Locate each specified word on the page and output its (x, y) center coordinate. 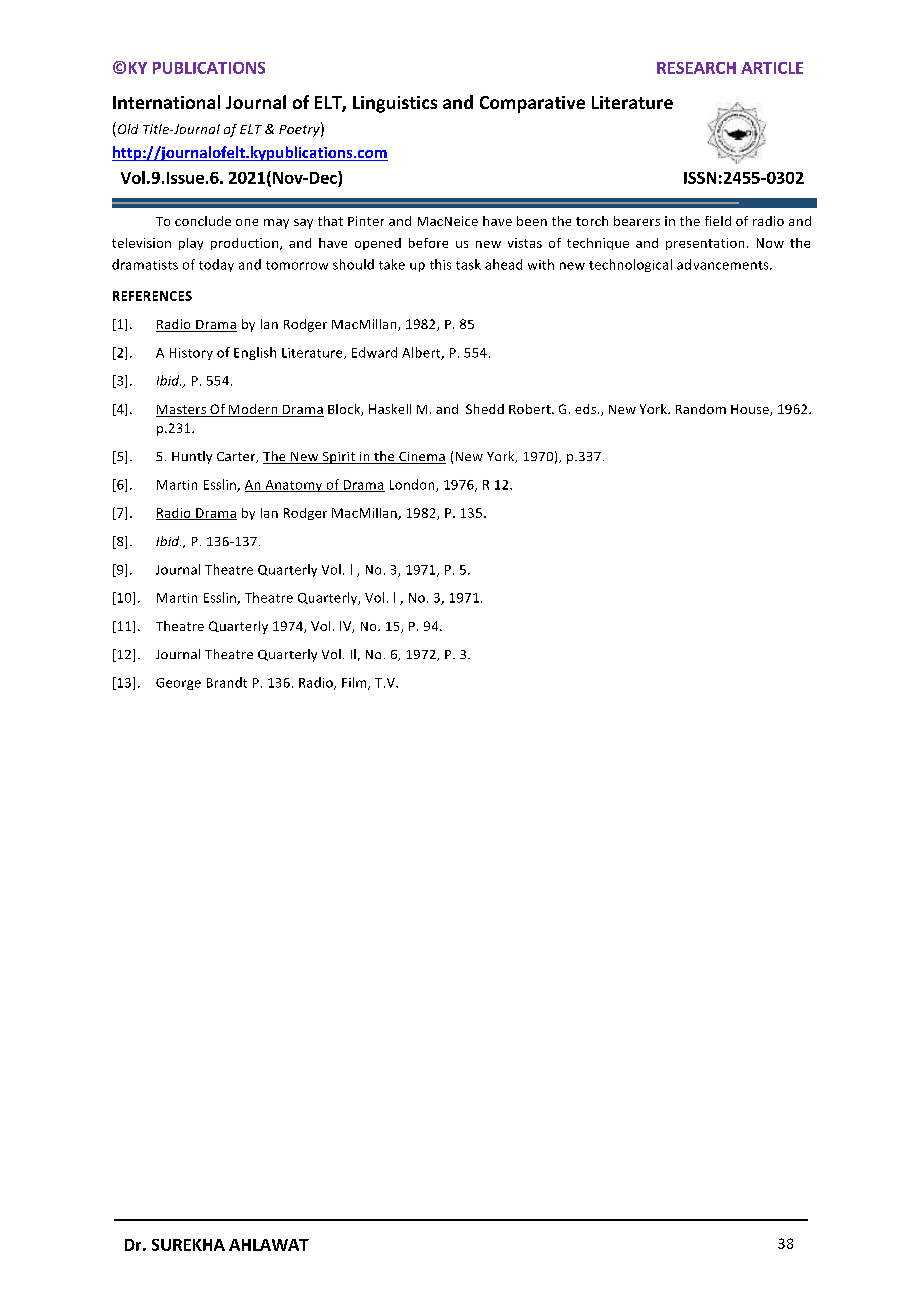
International (166, 102)
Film (355, 683)
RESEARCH (696, 68)
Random (701, 409)
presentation (705, 244)
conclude (203, 221)
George (178, 684)
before (428, 243)
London (413, 485)
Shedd (485, 409)
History (191, 354)
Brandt (227, 682)
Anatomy (294, 486)
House (751, 410)
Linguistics (395, 104)
